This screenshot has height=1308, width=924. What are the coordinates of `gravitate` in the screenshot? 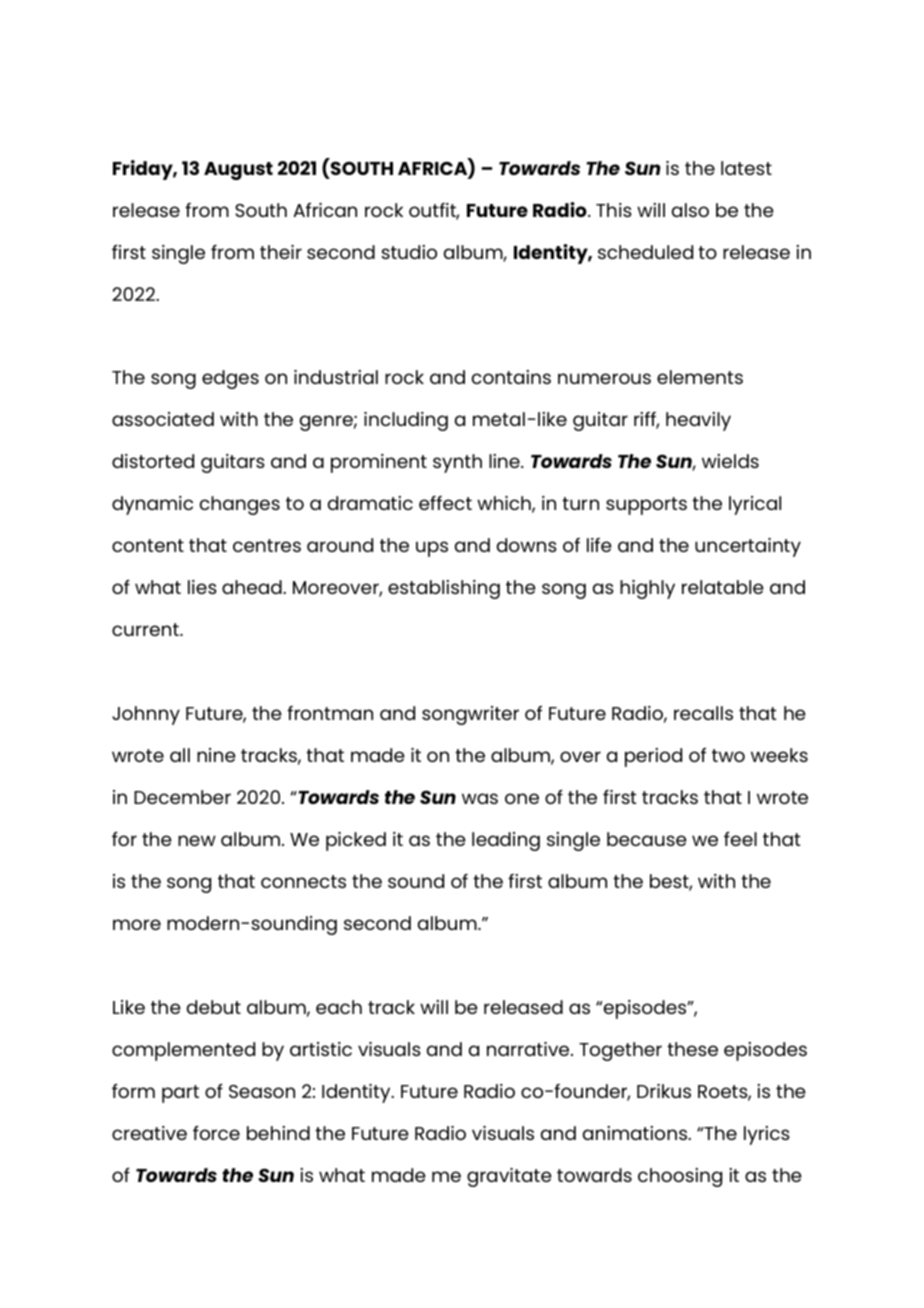 It's located at (509, 1177).
